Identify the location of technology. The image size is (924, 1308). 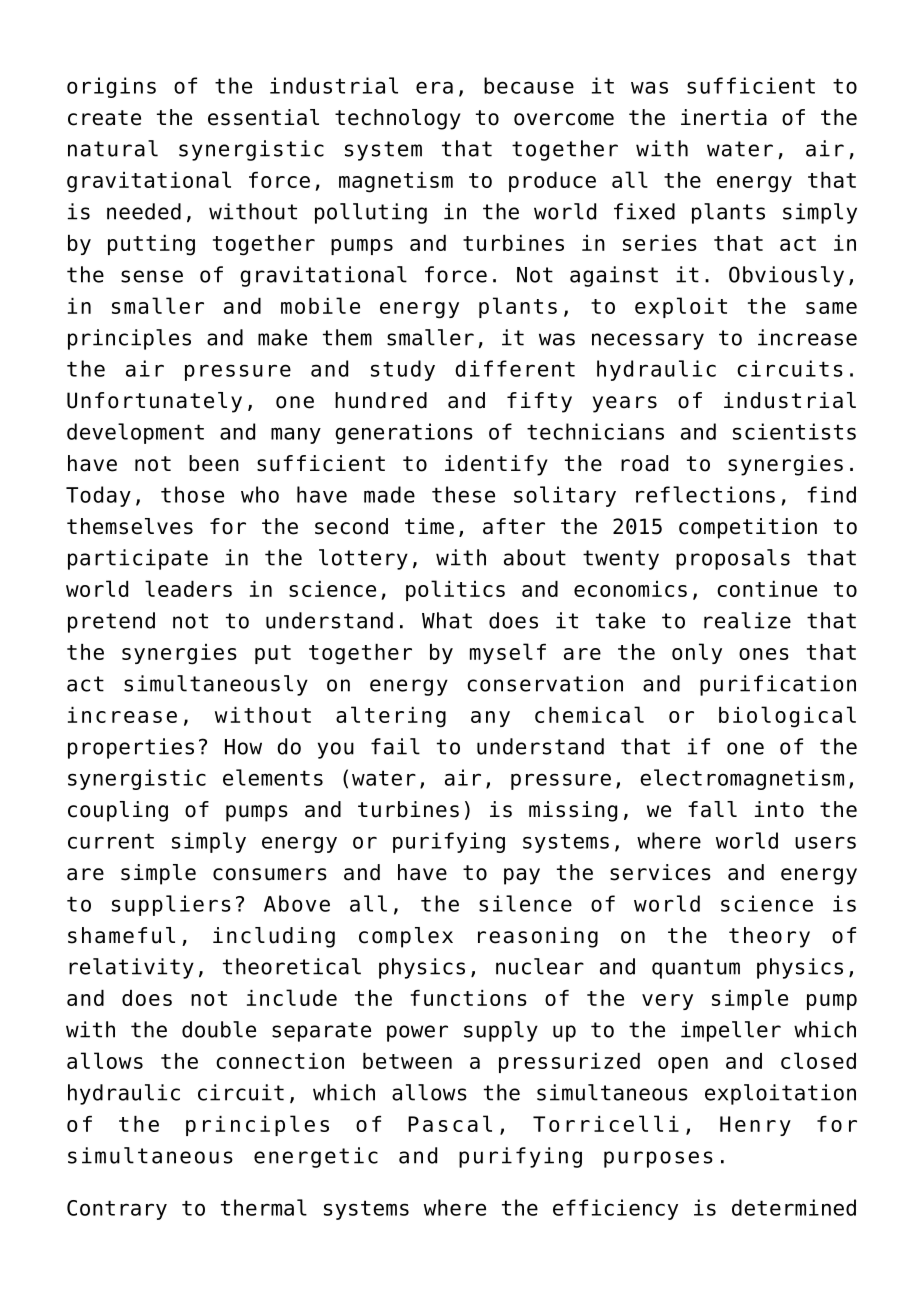
(398, 119).
